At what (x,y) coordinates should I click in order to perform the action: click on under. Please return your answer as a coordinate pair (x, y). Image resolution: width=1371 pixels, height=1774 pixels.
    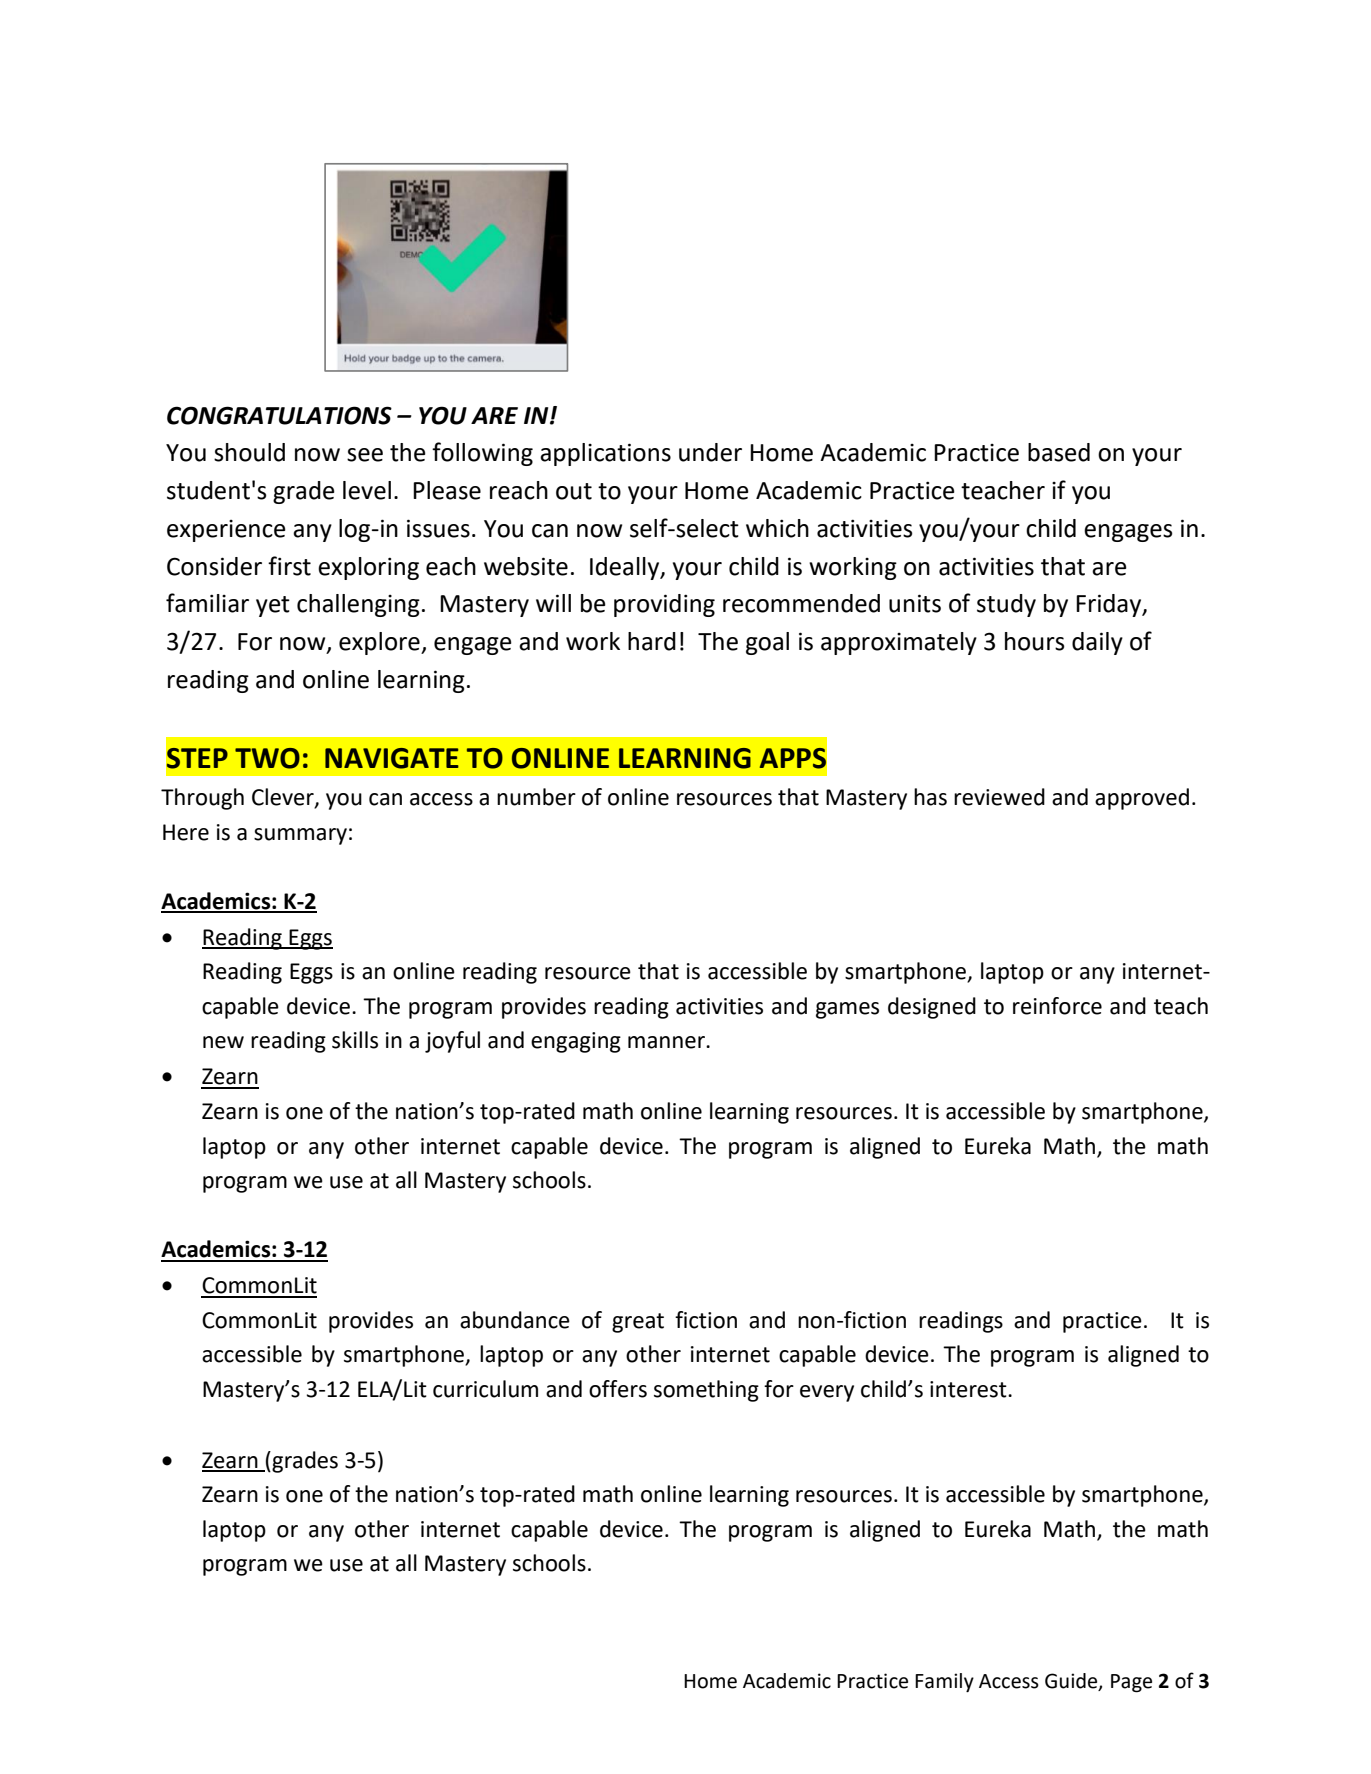
    Looking at the image, I should click on (710, 452).
